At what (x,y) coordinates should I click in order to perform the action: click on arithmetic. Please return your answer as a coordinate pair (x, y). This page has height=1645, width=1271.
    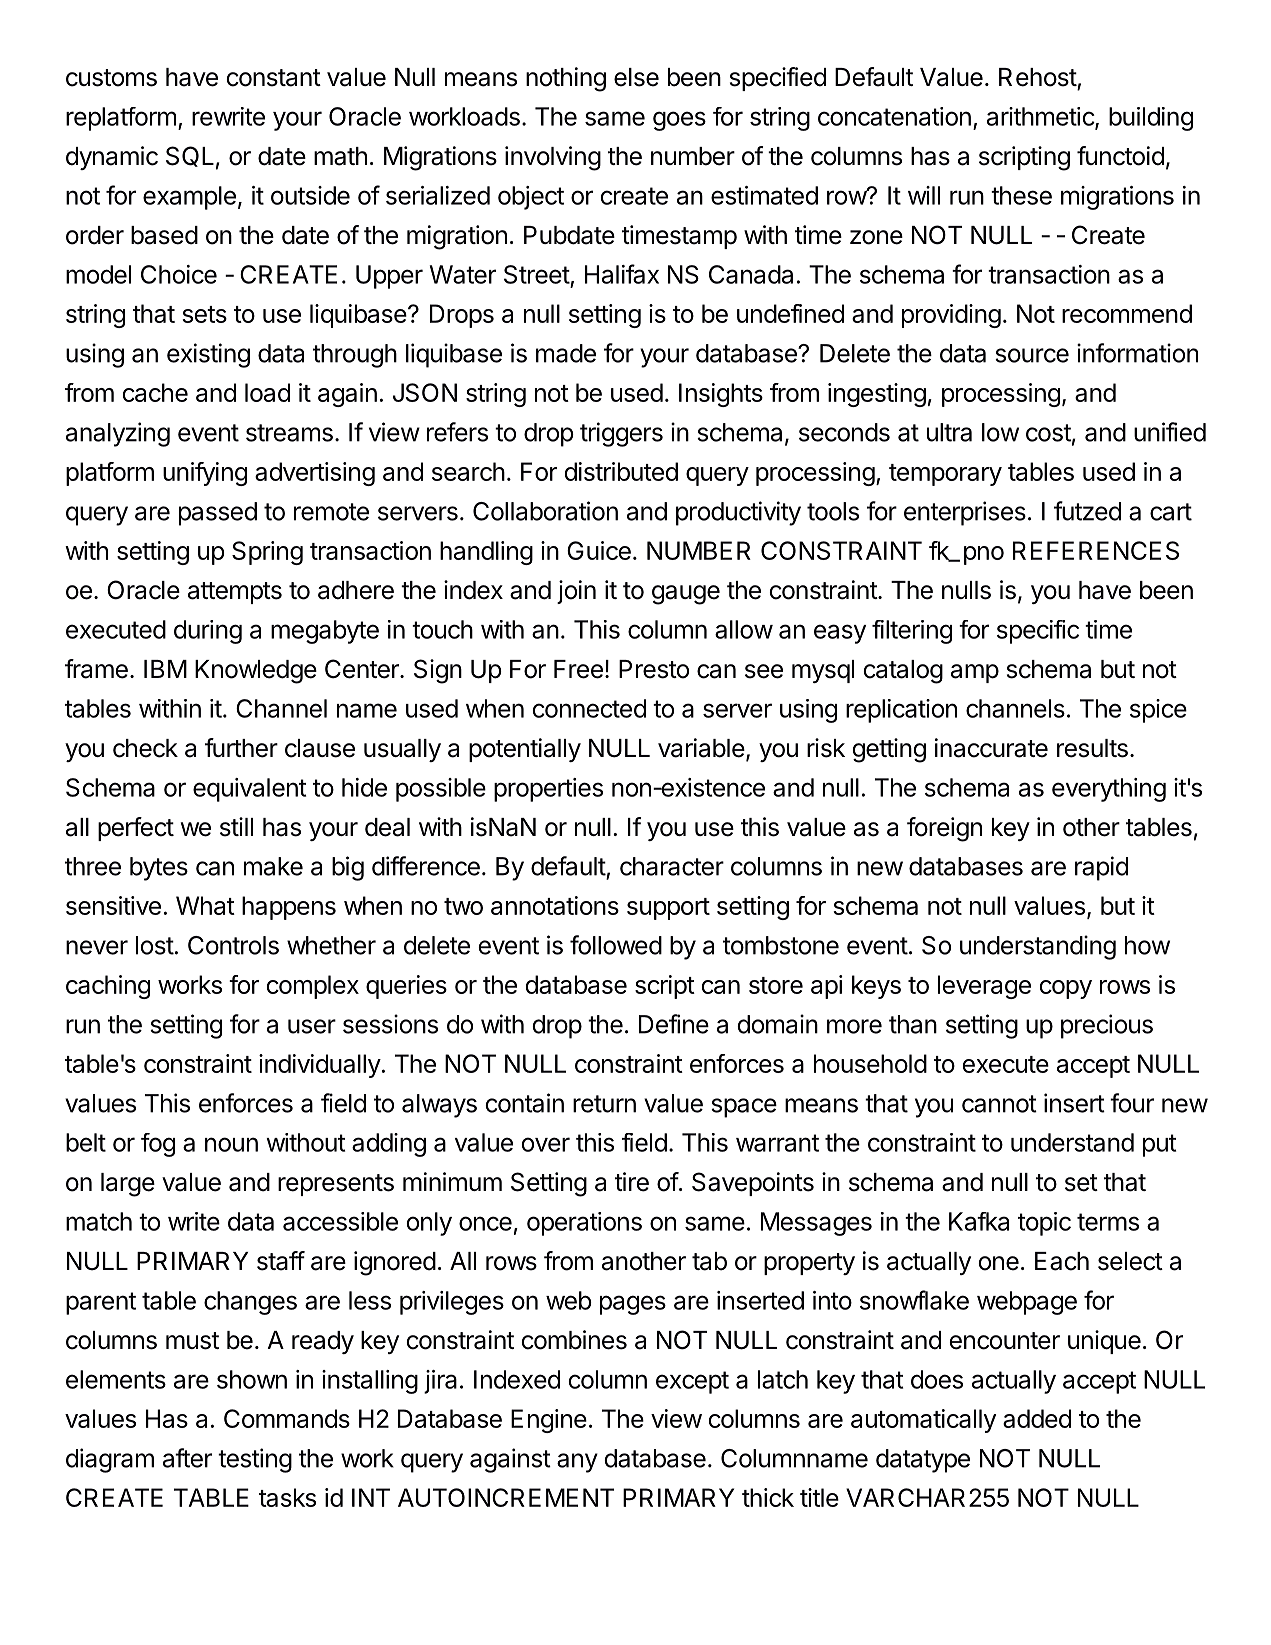
    Looking at the image, I should click on (1041, 117).
